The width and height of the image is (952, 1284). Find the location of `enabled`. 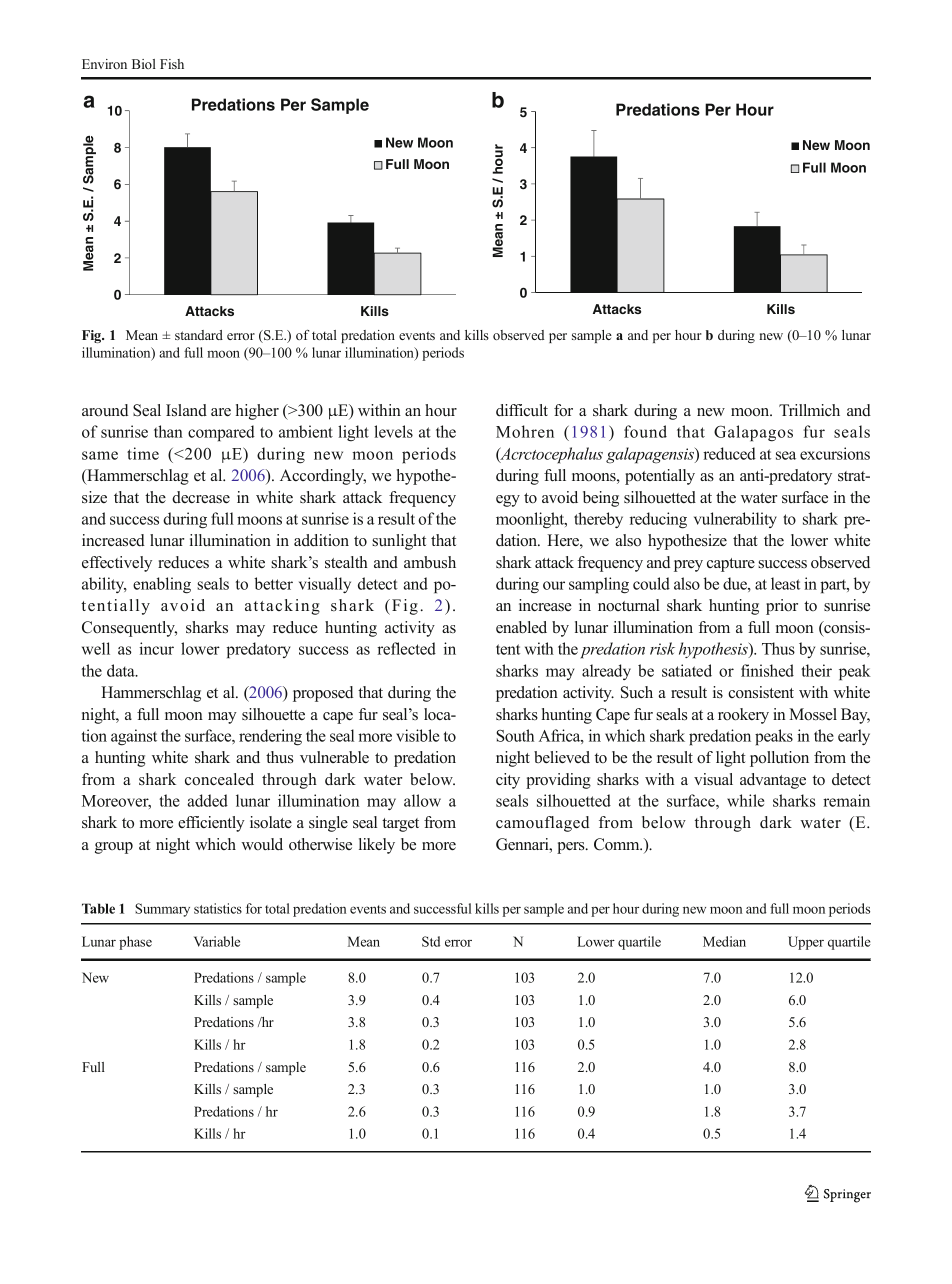

enabled is located at coordinates (521, 627).
